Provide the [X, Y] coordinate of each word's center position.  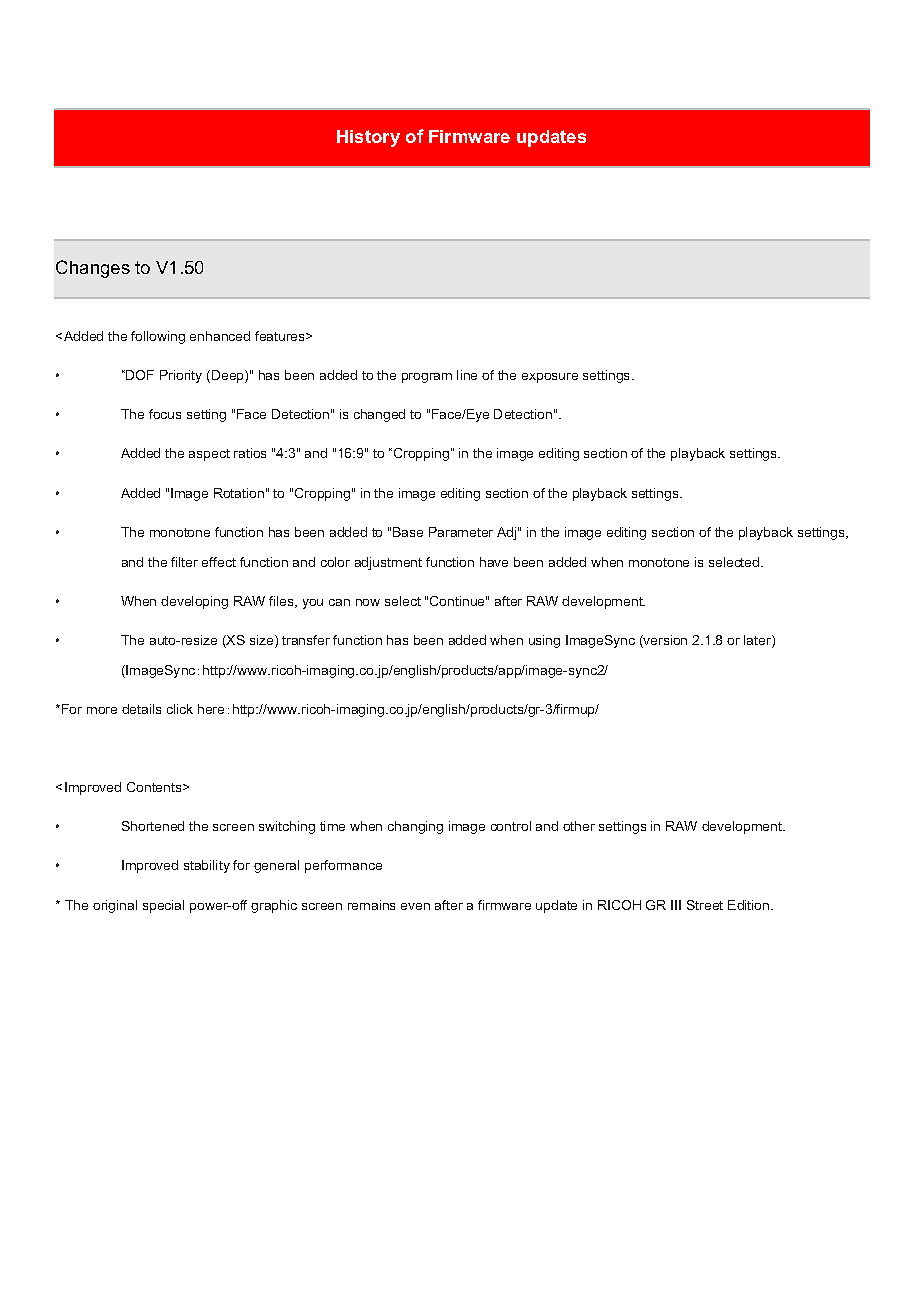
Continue [458, 601]
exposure [550, 378]
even [415, 906]
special [163, 906]
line [467, 375]
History [368, 138]
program [427, 378]
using [544, 641]
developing [194, 602]
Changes [93, 269]
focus [165, 414]
